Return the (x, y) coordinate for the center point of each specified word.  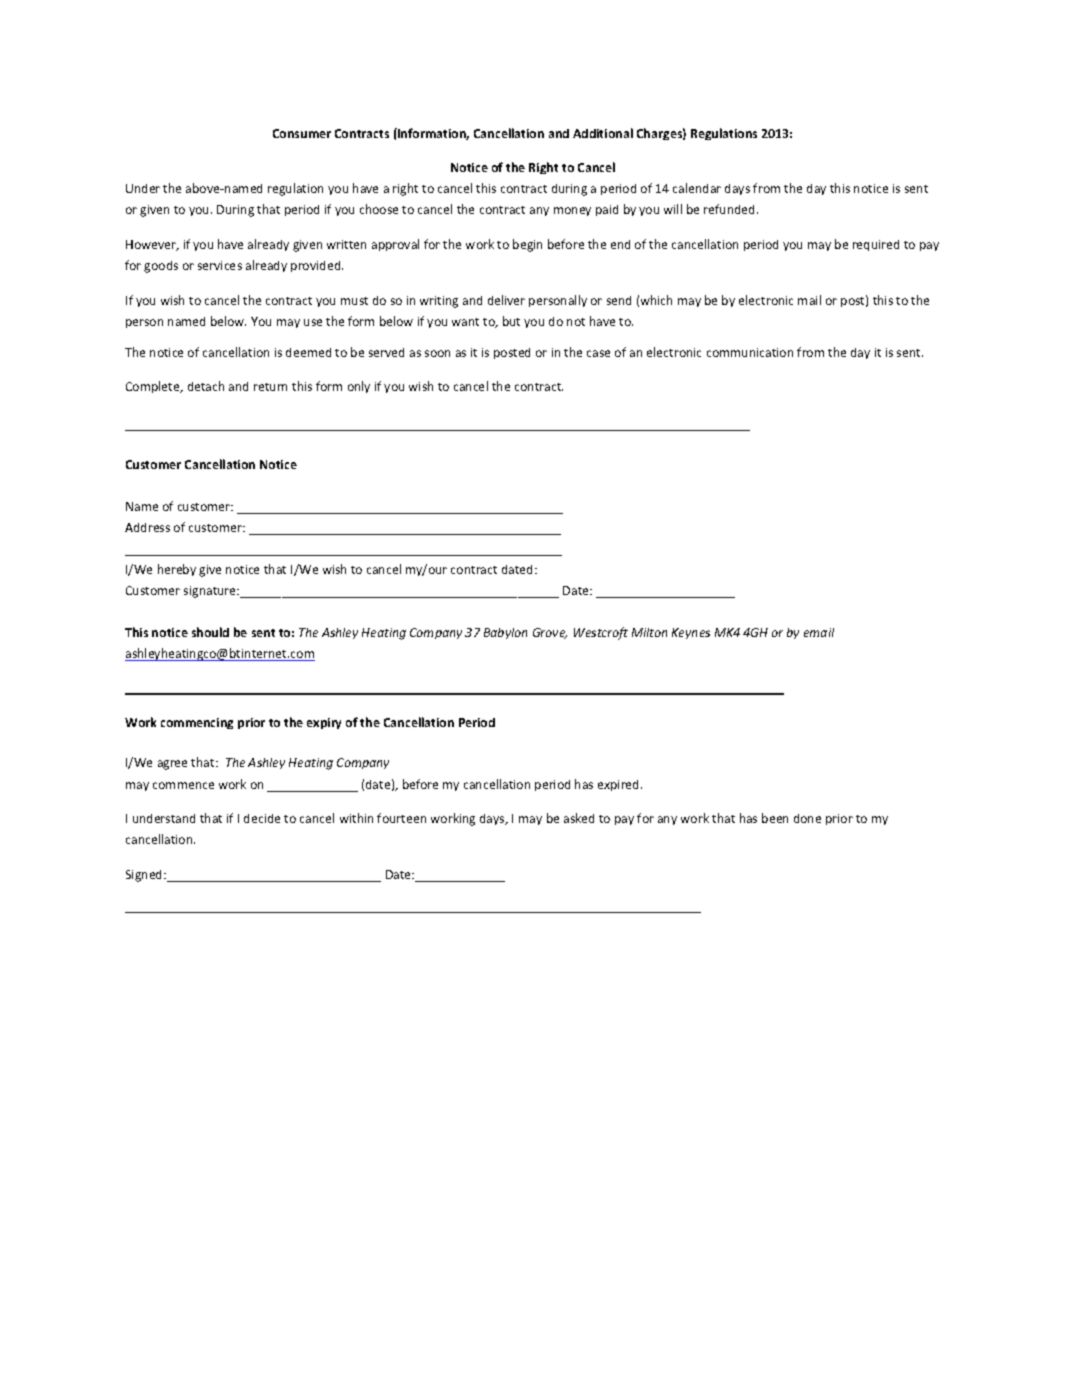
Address (147, 527)
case (598, 353)
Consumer (302, 133)
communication (750, 352)
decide (262, 818)
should (210, 632)
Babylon (505, 633)
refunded (731, 209)
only (359, 387)
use (313, 322)
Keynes (691, 633)
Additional (603, 133)
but (511, 321)
